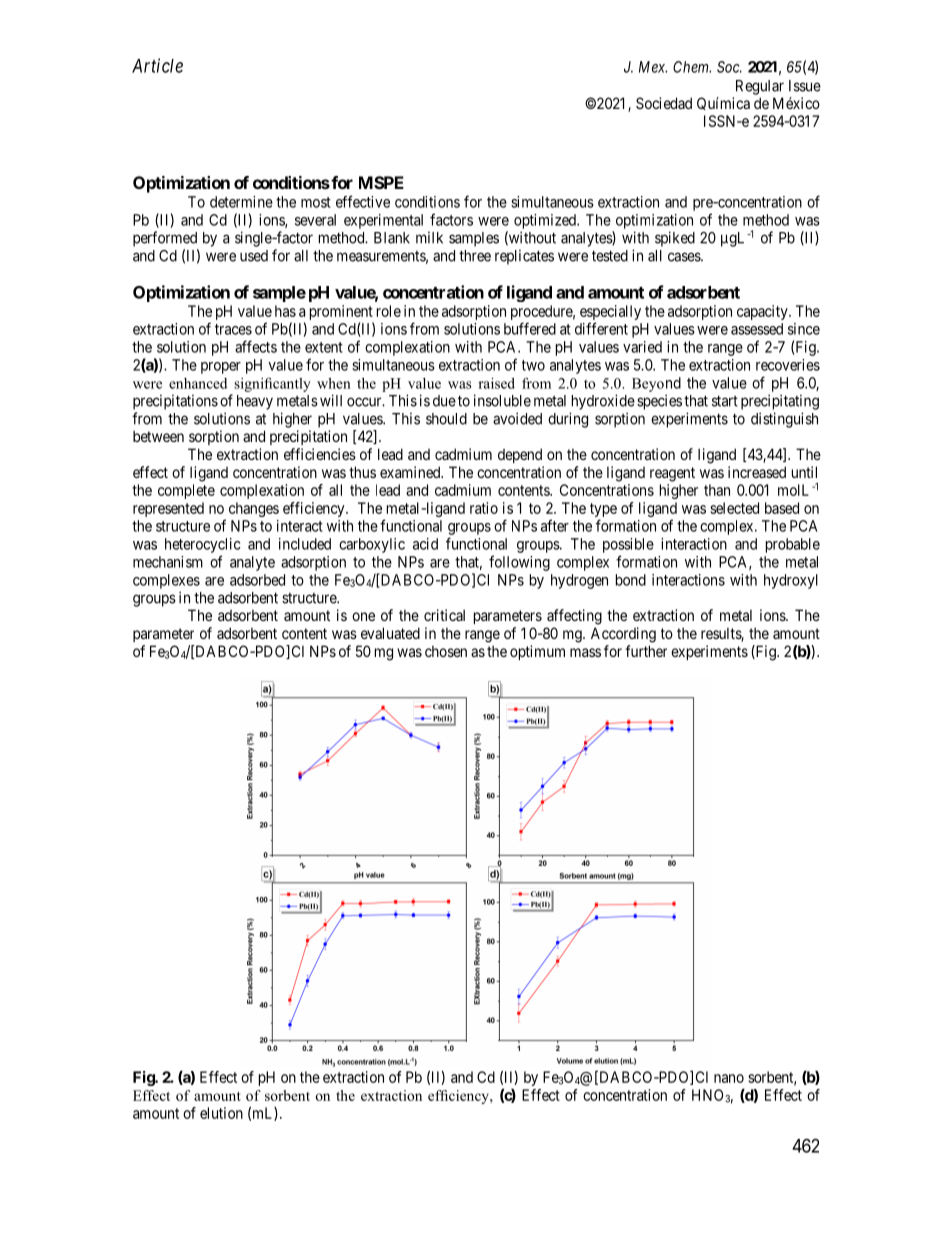 This screenshot has height=1233, width=952. Describe the element at coordinates (446, 651) in the screenshot. I see `chosen` at that location.
